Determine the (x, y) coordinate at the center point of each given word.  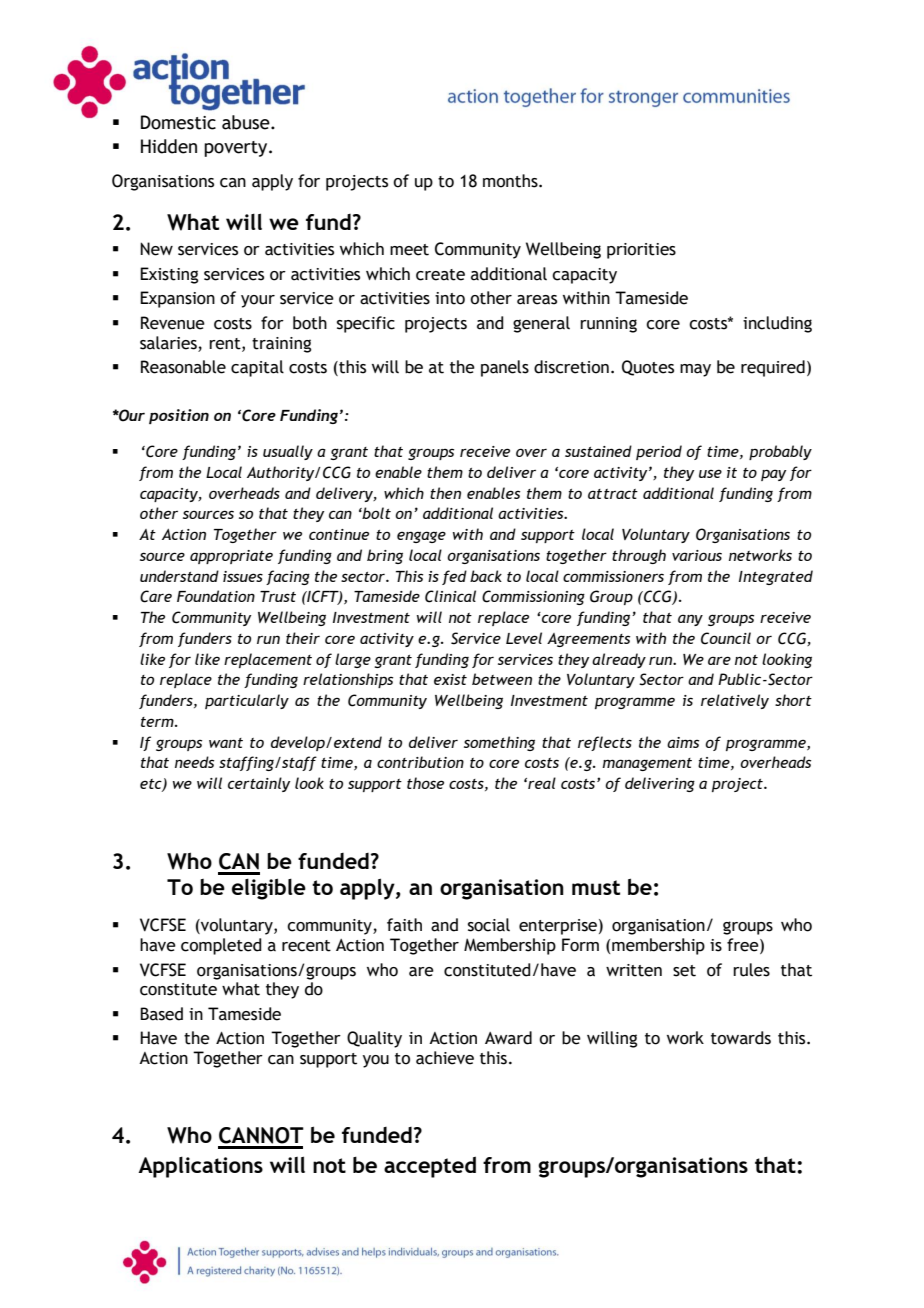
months (511, 181)
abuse (247, 122)
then (445, 493)
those (425, 783)
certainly (259, 784)
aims (683, 742)
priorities (641, 251)
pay (773, 475)
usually (288, 452)
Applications (200, 1167)
